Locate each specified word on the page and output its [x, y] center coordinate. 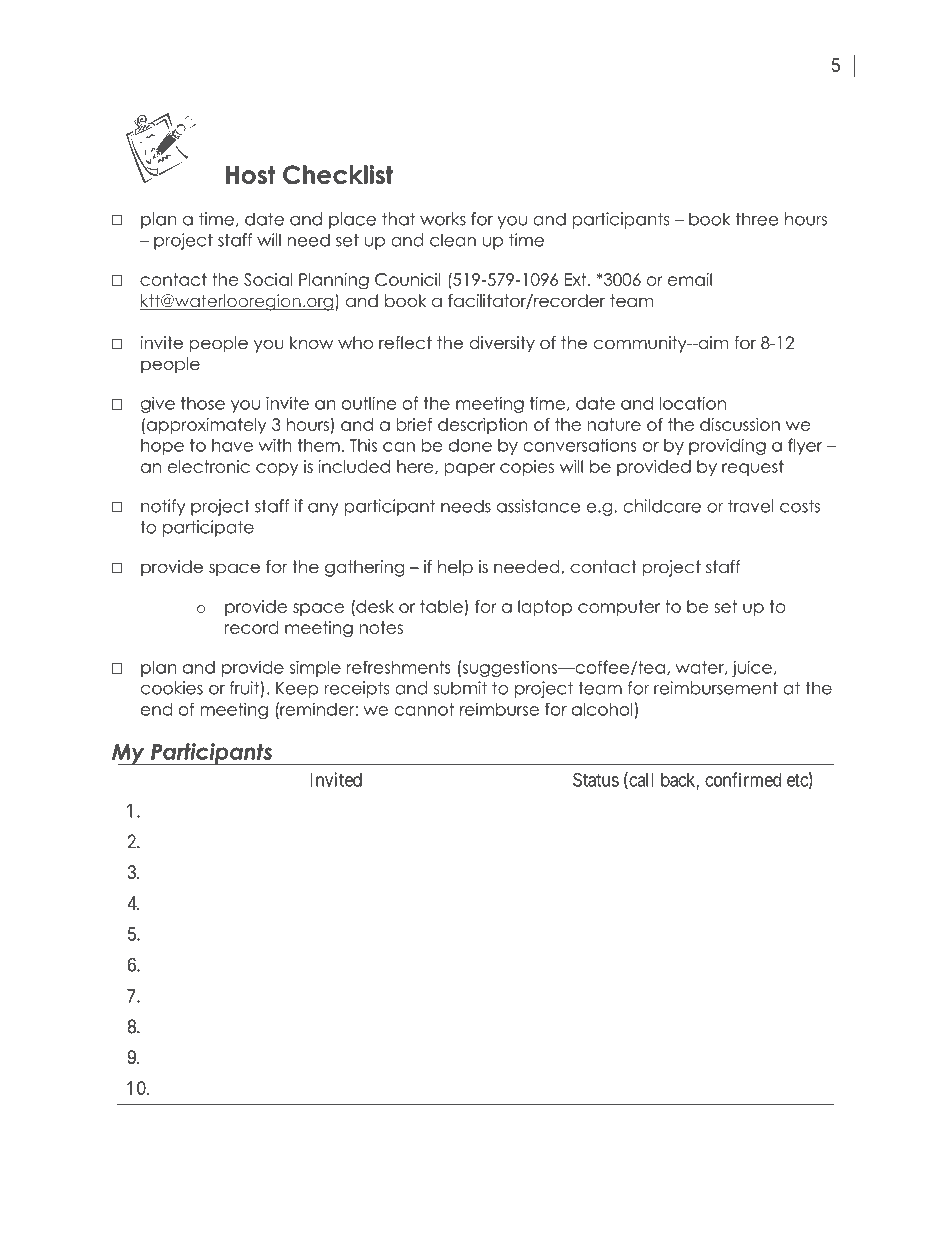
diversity [502, 344]
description [483, 426]
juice [752, 668]
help [455, 568]
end [156, 709]
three [757, 219]
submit [460, 688]
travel [751, 506]
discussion [740, 424]
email [690, 279]
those [203, 403]
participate [208, 528]
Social [268, 279]
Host [250, 174]
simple [315, 668]
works [443, 219]
